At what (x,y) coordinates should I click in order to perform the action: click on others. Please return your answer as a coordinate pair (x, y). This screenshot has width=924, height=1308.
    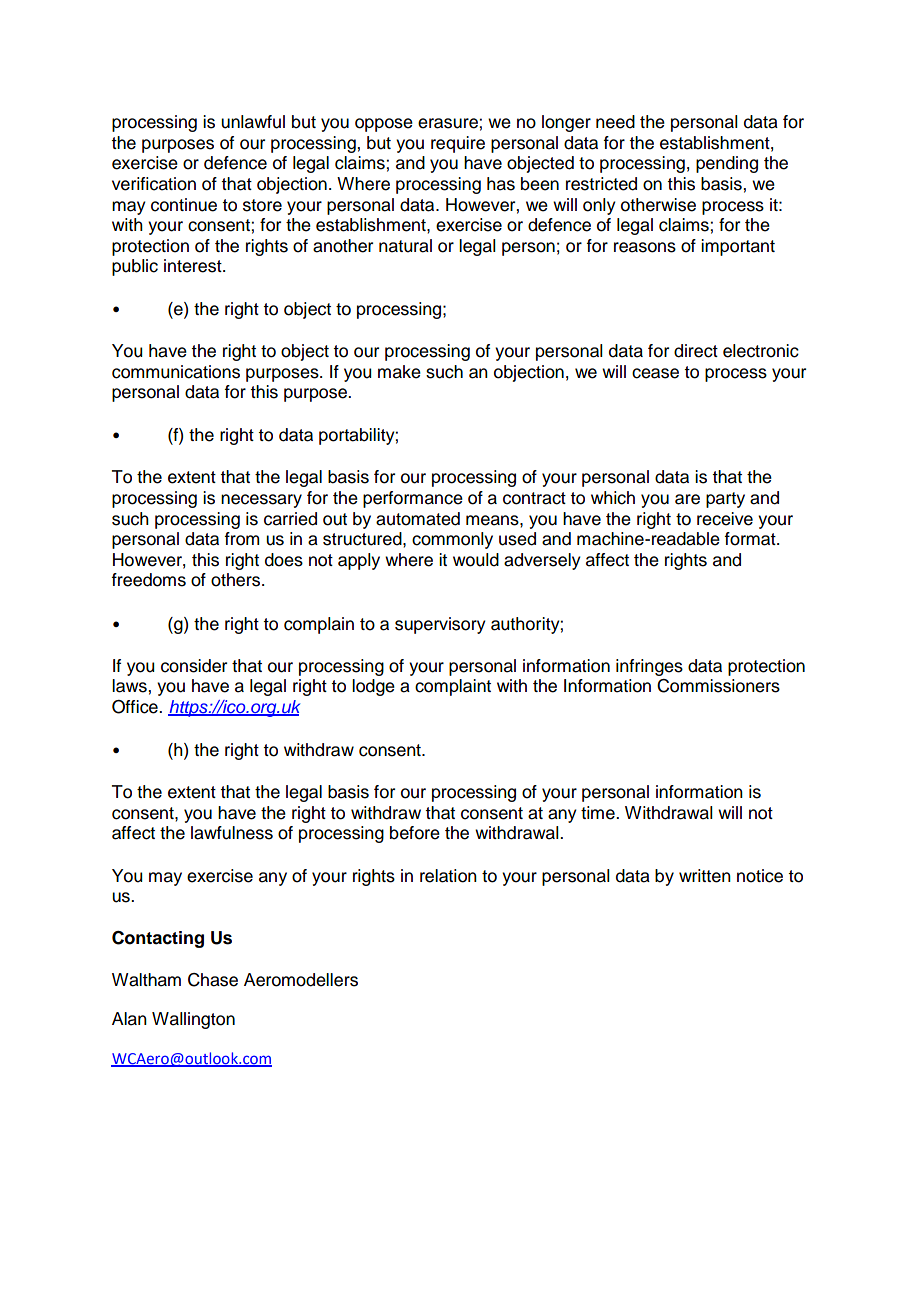
    Looking at the image, I should click on (237, 580).
